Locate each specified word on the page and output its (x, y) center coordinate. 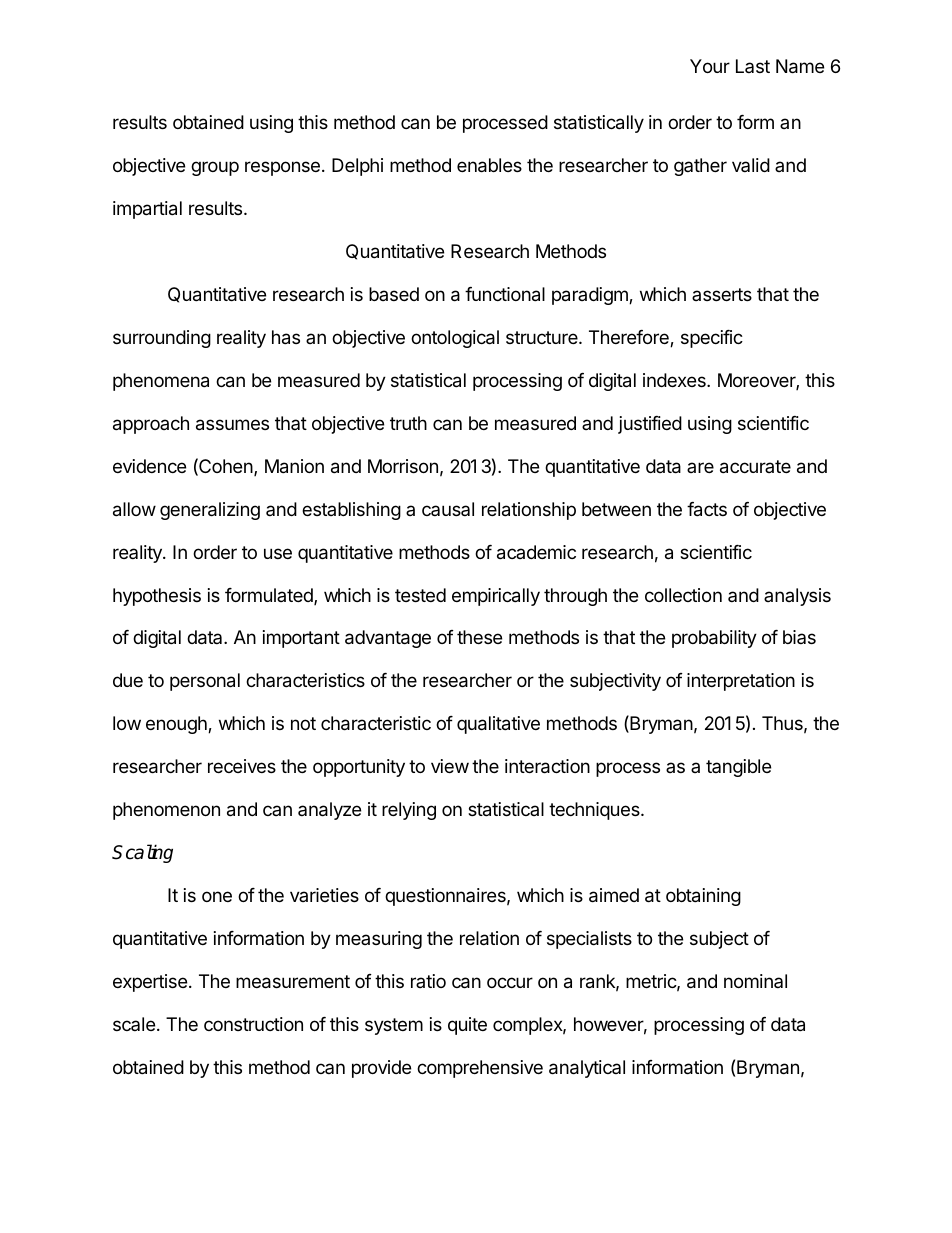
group (215, 168)
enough (177, 725)
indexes (675, 380)
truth (408, 423)
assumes (232, 425)
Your (710, 66)
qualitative (498, 725)
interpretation (741, 682)
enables (489, 165)
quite (467, 1026)
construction (253, 1024)
